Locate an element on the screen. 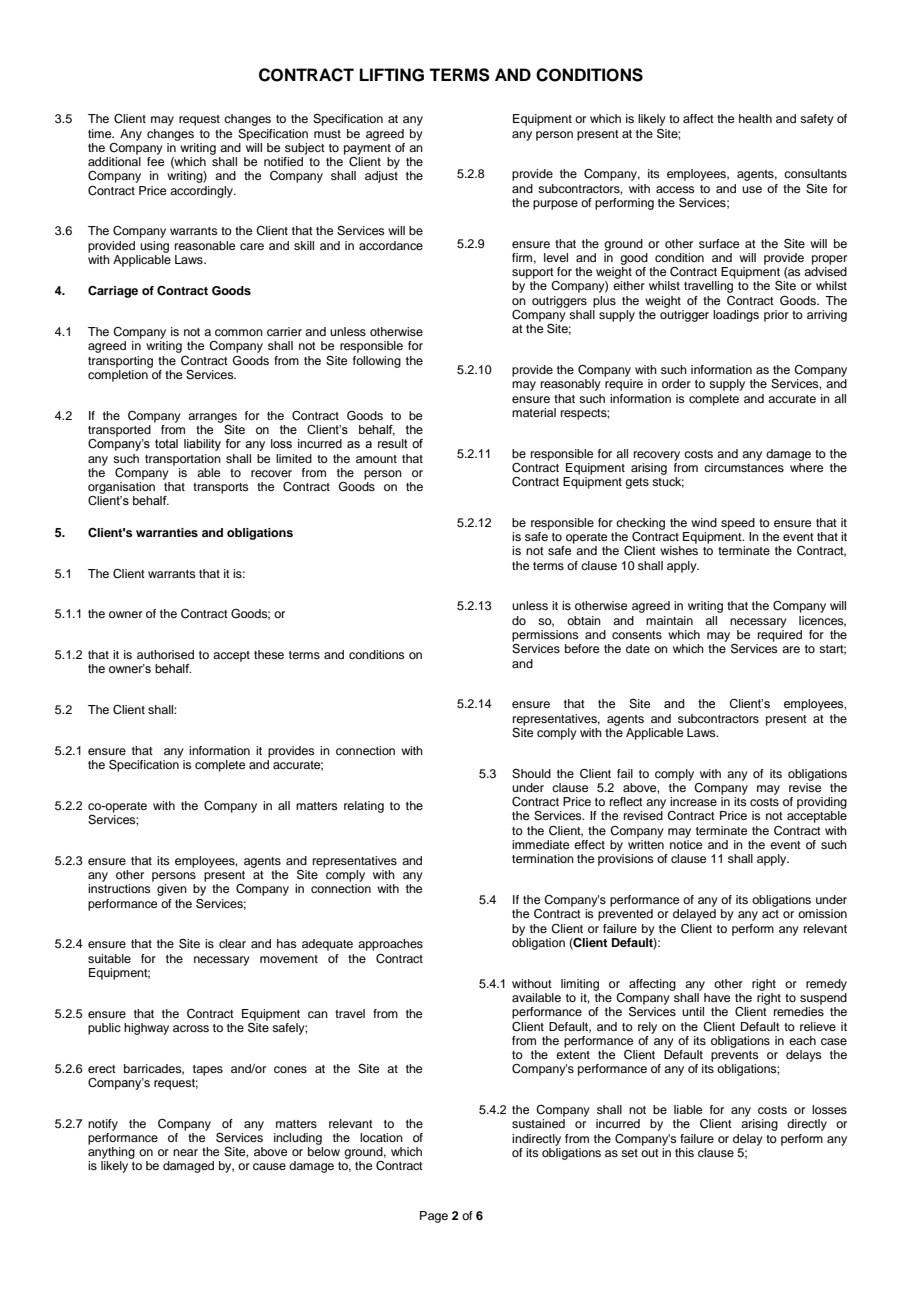 This screenshot has height=1308, width=924. authorised is located at coordinates (165, 654).
